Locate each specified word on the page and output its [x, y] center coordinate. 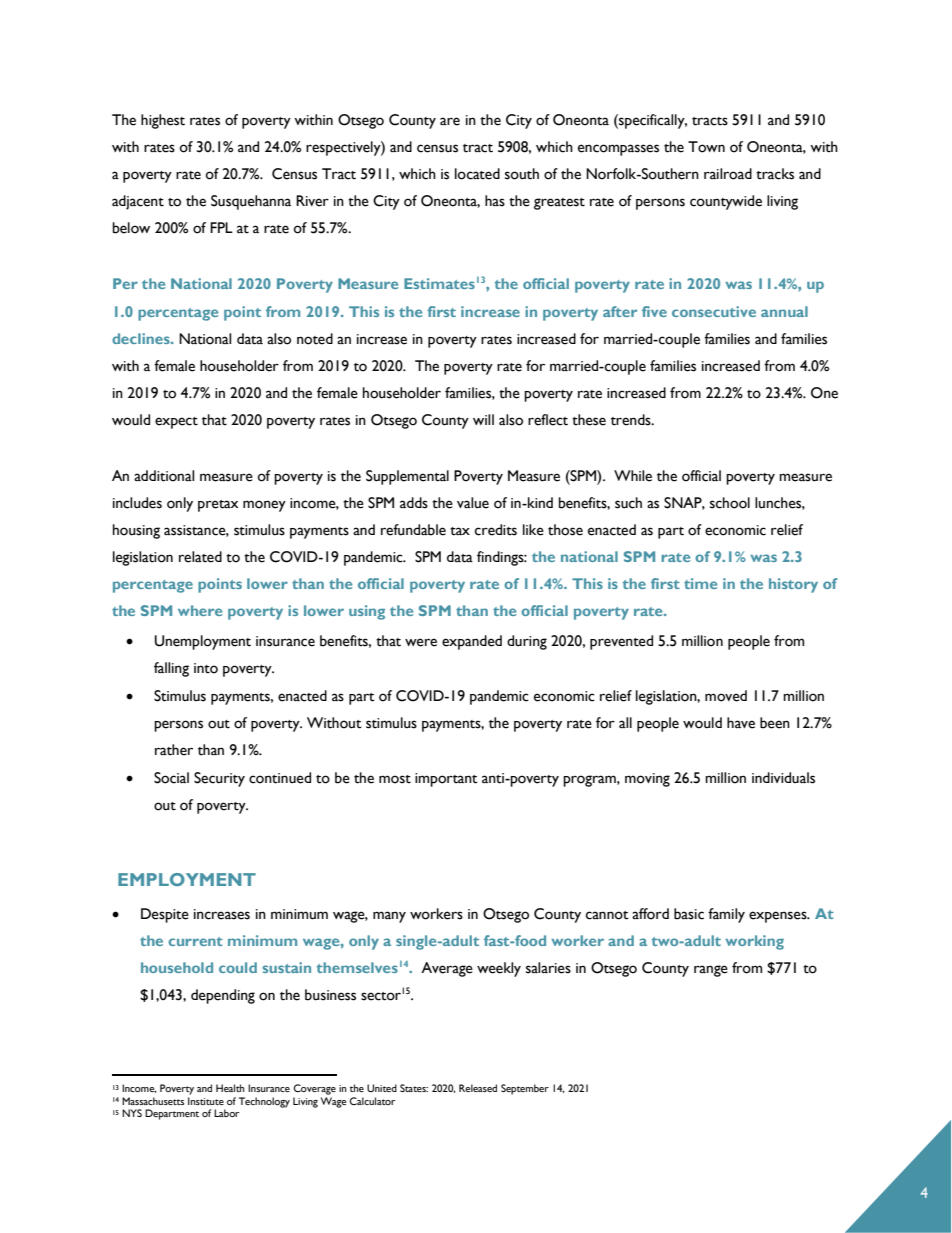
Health [230, 1088]
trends [632, 420]
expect [176, 423]
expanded [472, 642]
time [700, 583]
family [726, 915]
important [446, 780]
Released [478, 1088]
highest [163, 121]
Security [219, 779]
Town [706, 147]
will [483, 419]
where [200, 610]
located [477, 174]
